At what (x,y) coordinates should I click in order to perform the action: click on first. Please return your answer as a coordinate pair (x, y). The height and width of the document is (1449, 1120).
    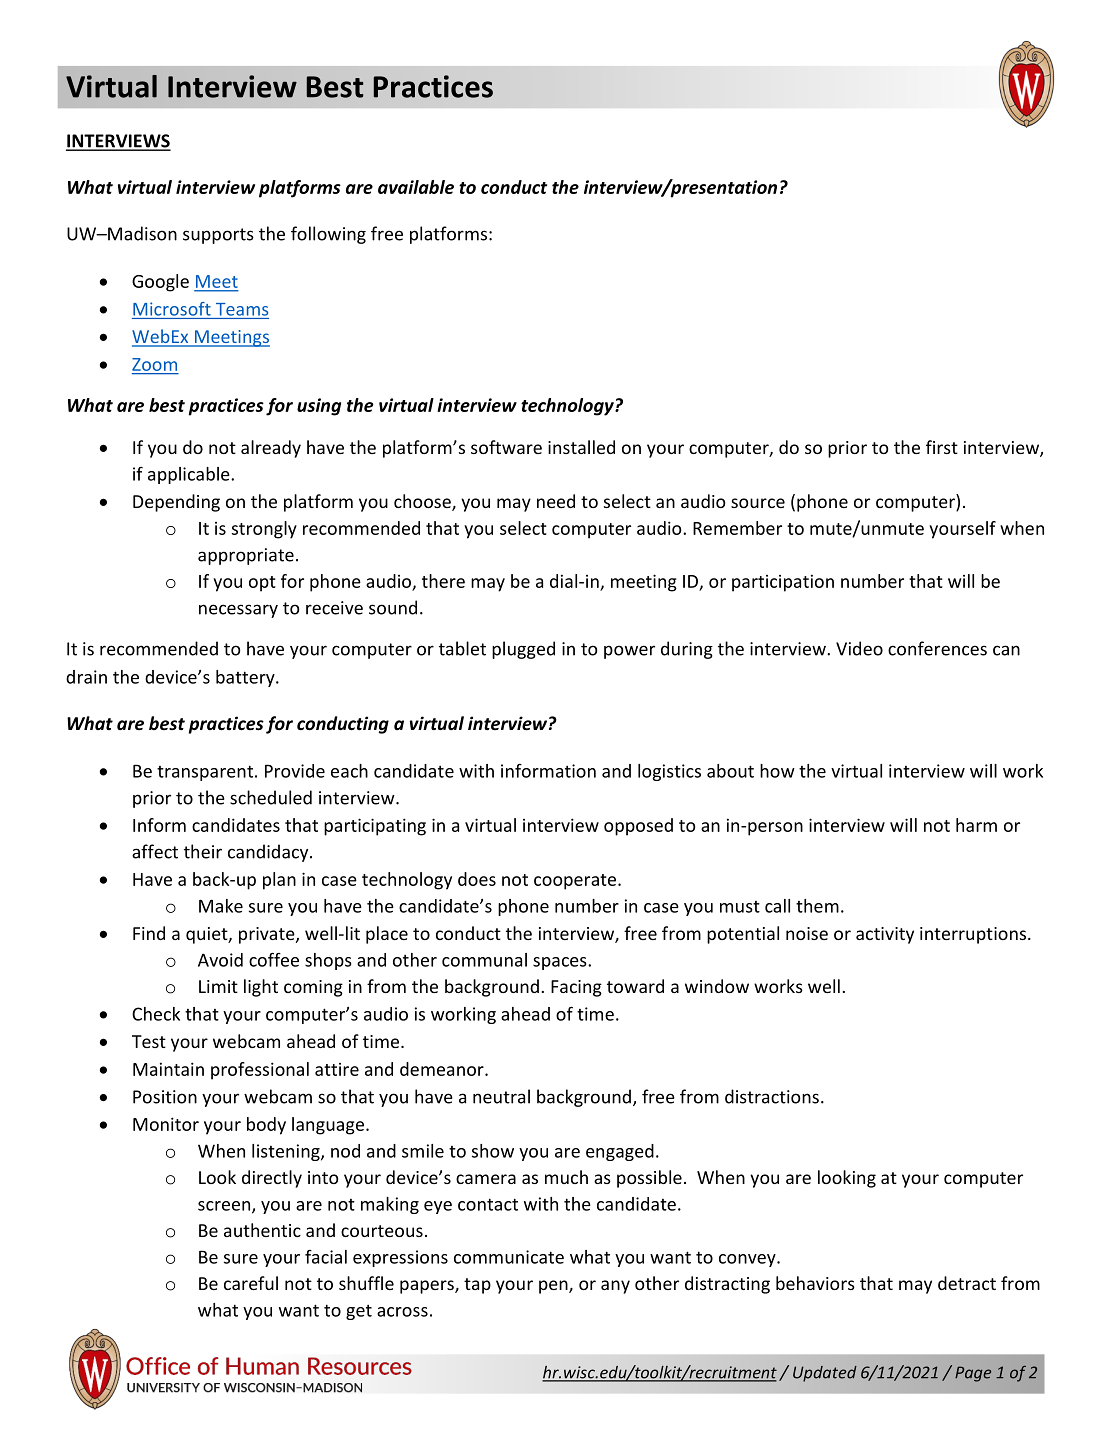
    Looking at the image, I should click on (942, 447).
